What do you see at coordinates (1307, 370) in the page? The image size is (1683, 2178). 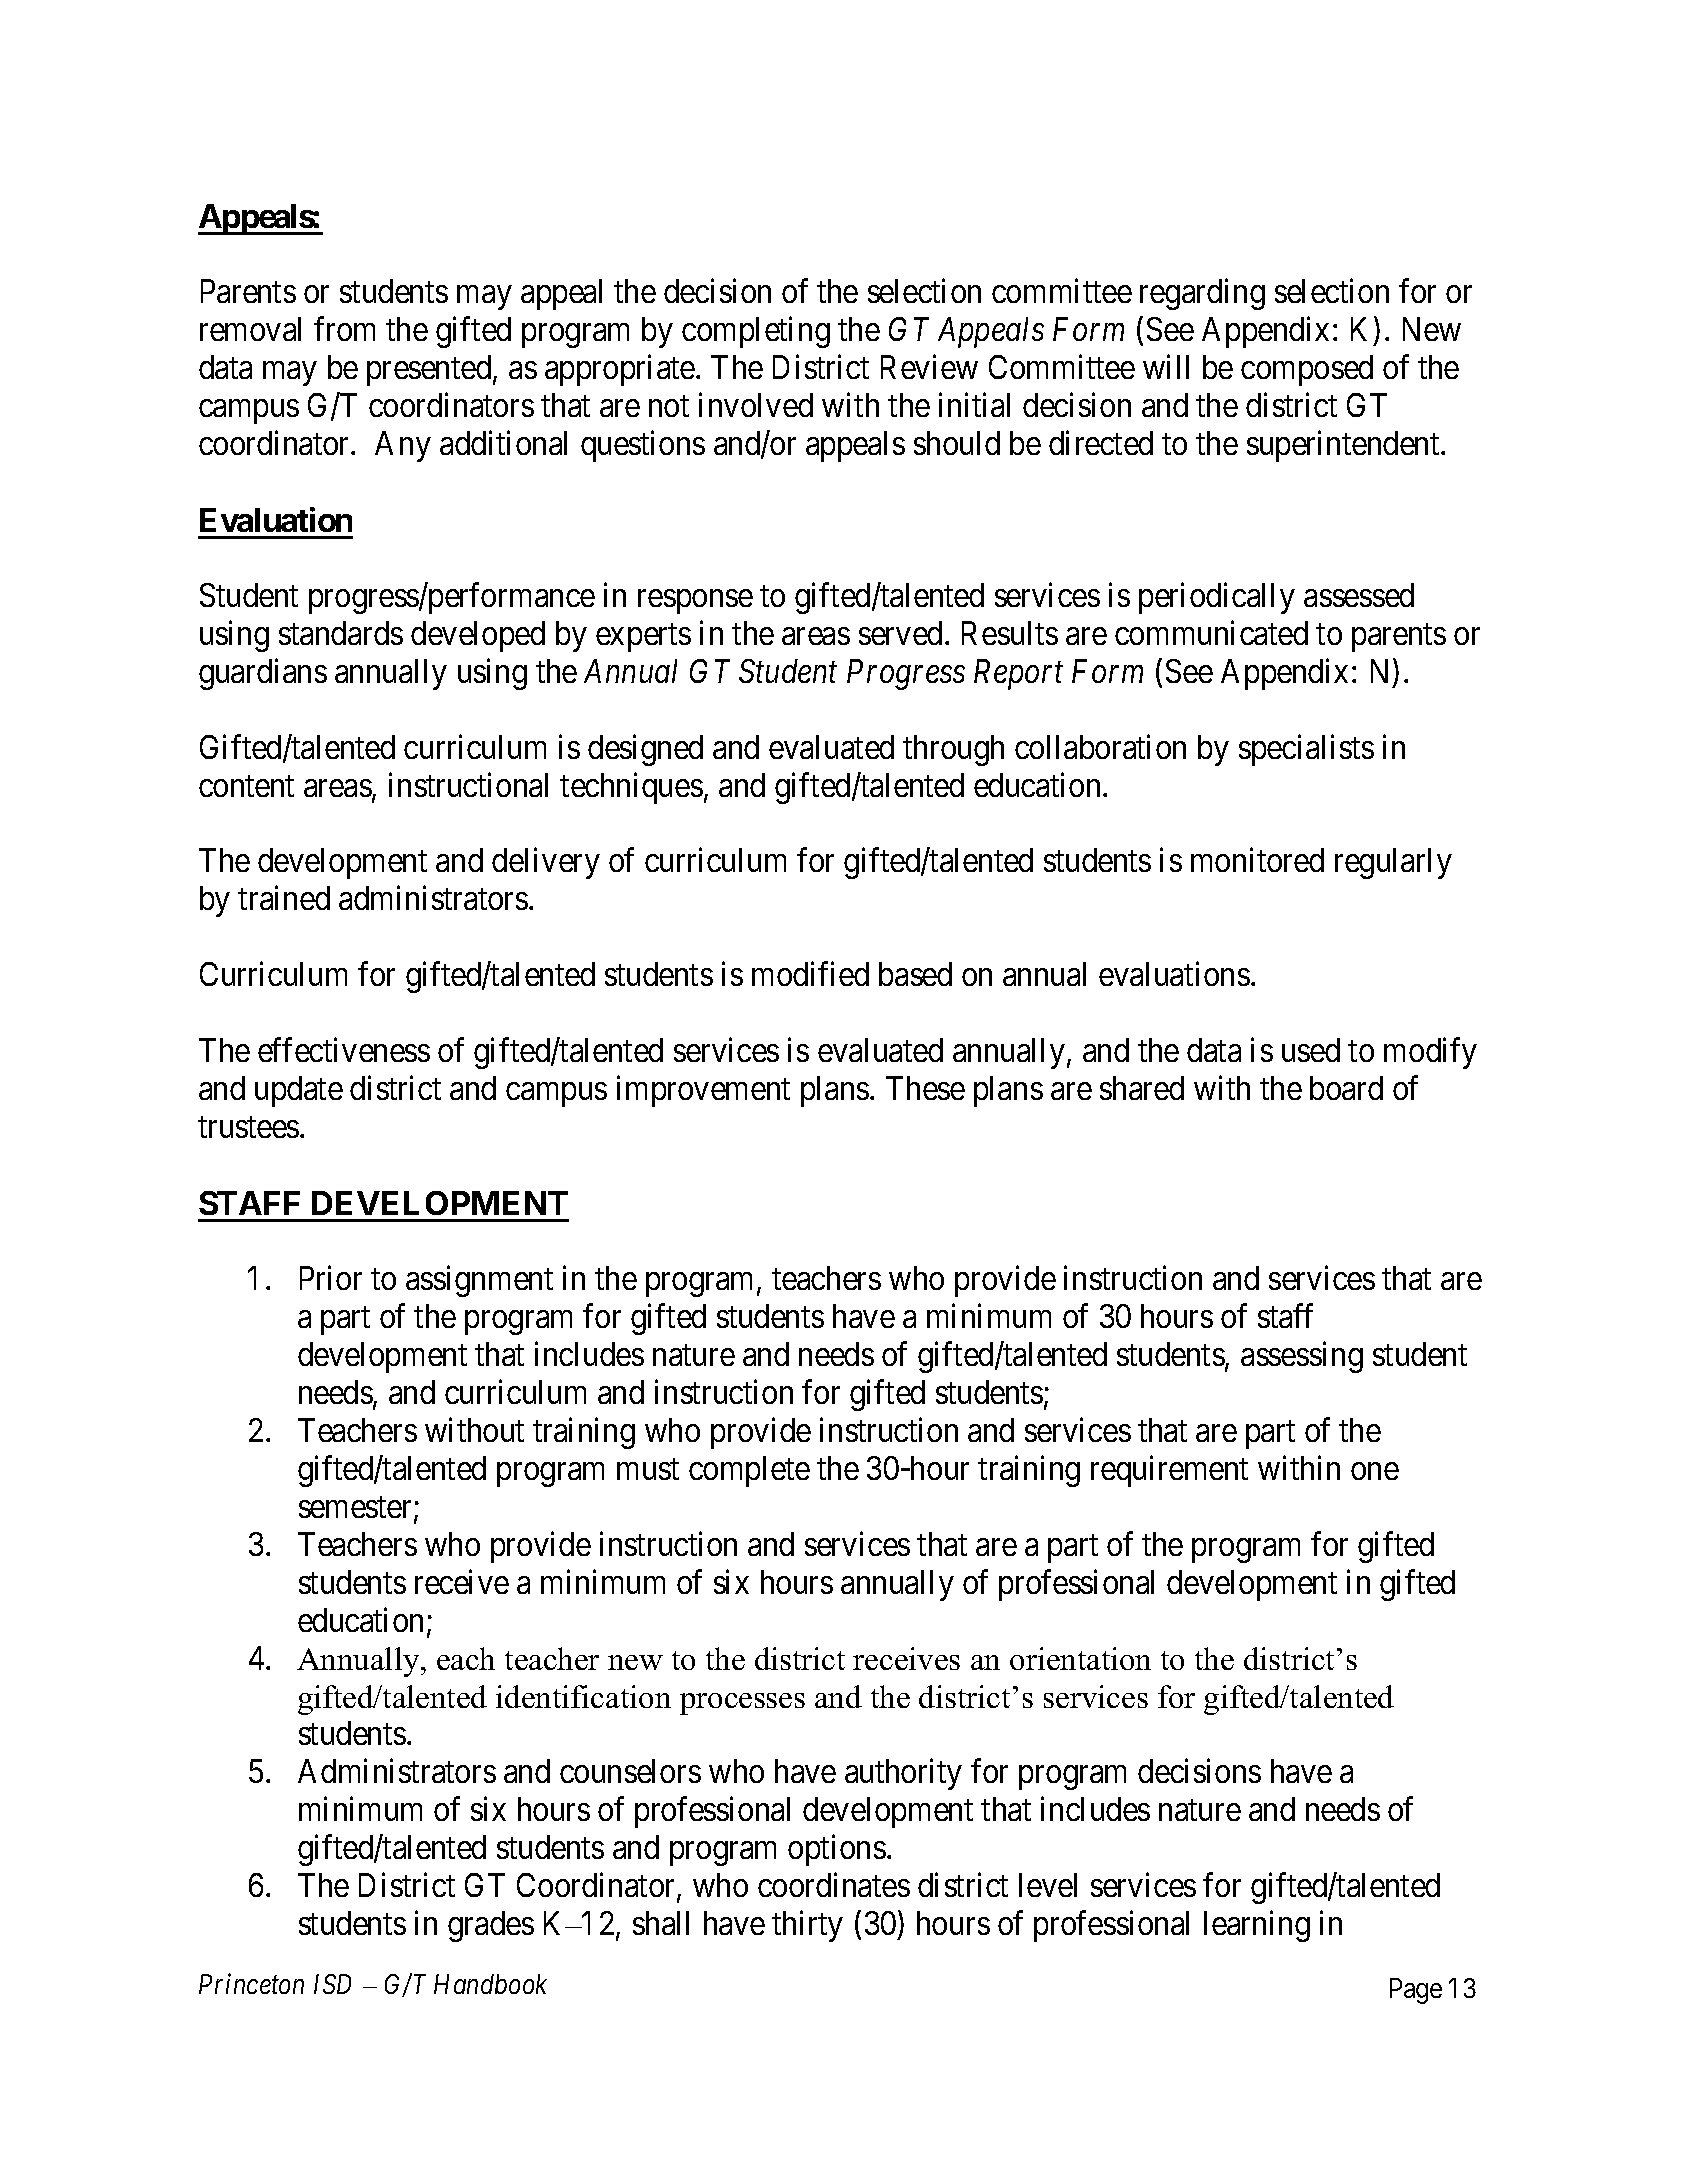 I see `composed` at bounding box center [1307, 370].
